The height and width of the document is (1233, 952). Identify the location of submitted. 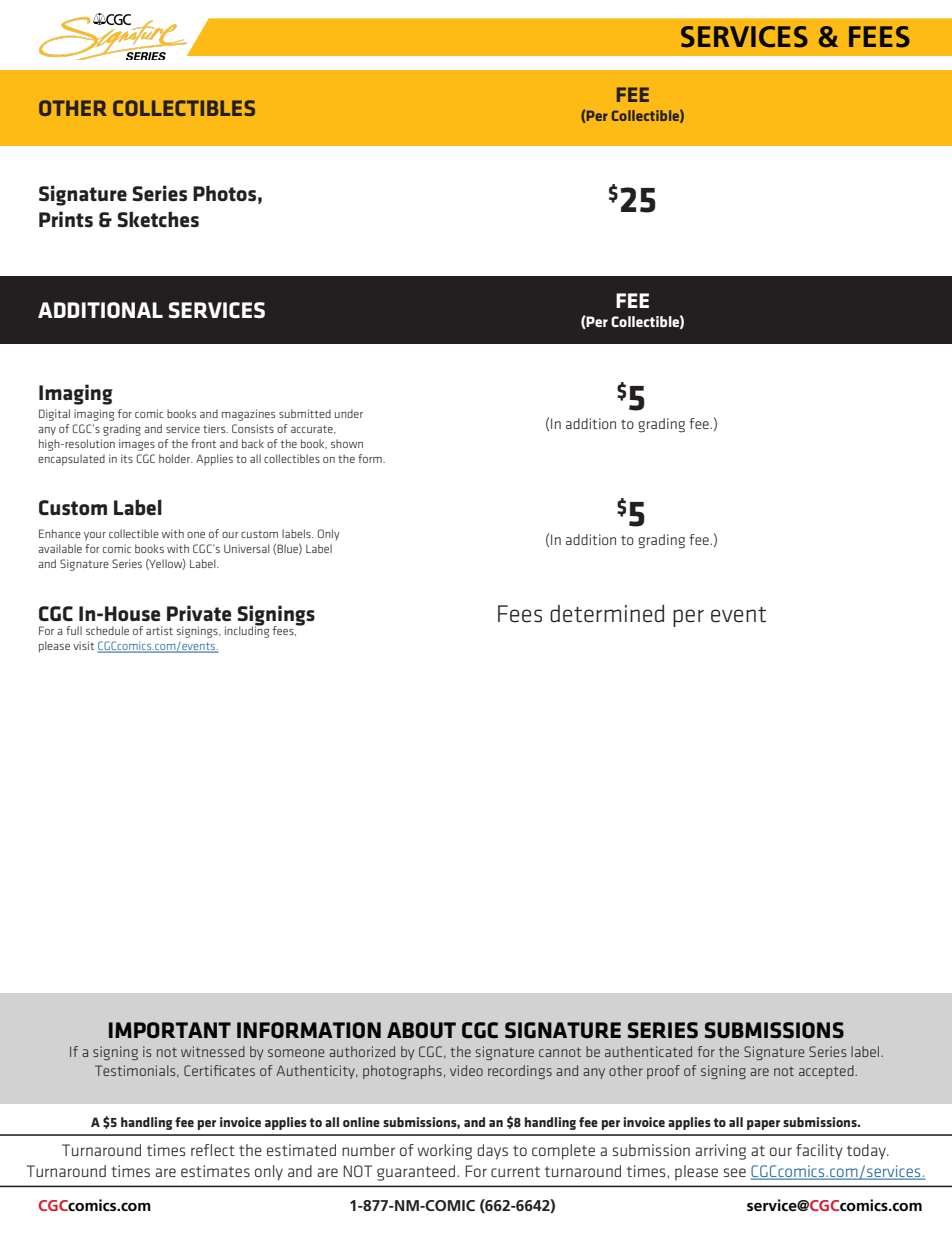
(305, 413).
